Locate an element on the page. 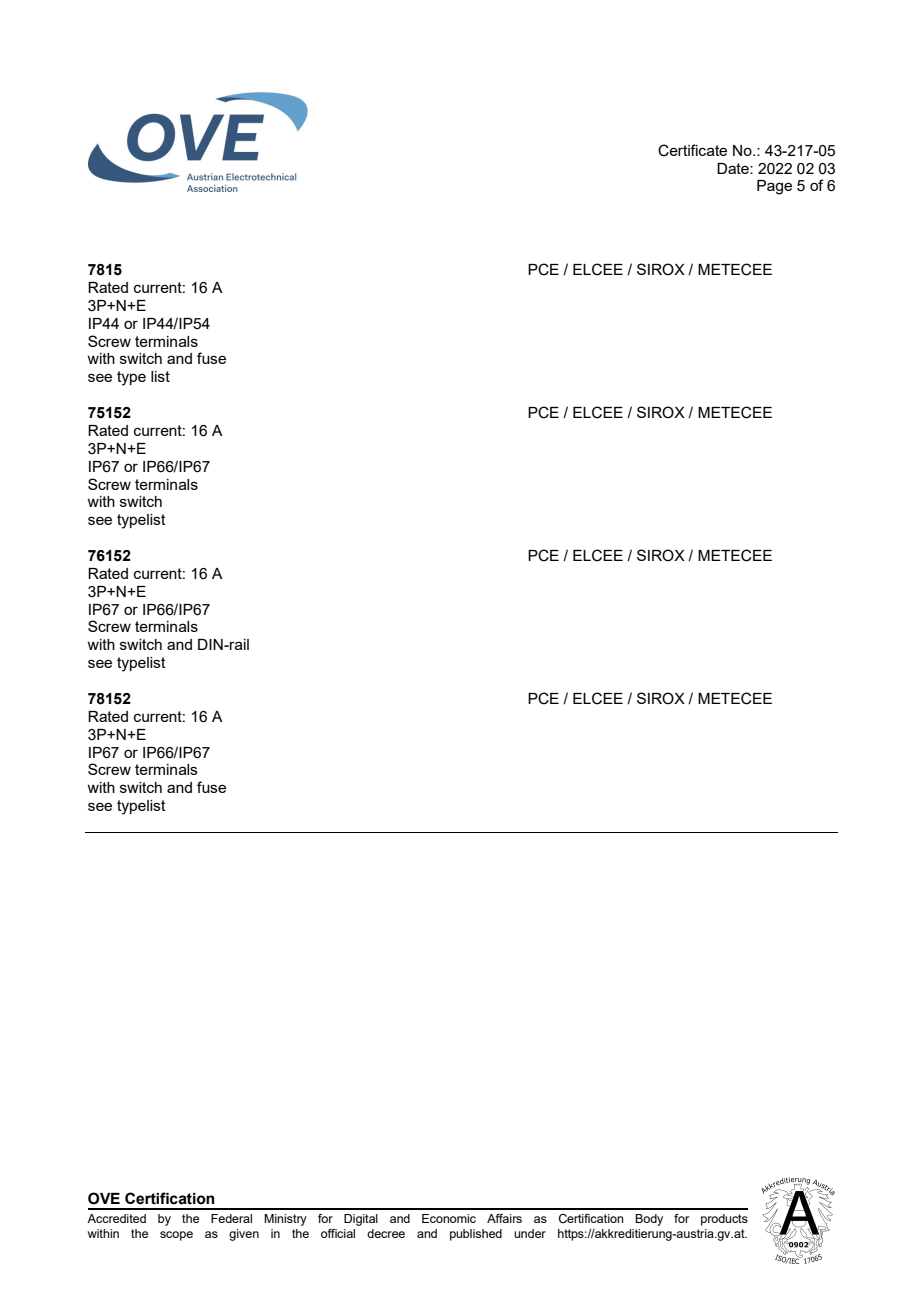 The height and width of the page is (1308, 924). Page is located at coordinates (774, 187).
